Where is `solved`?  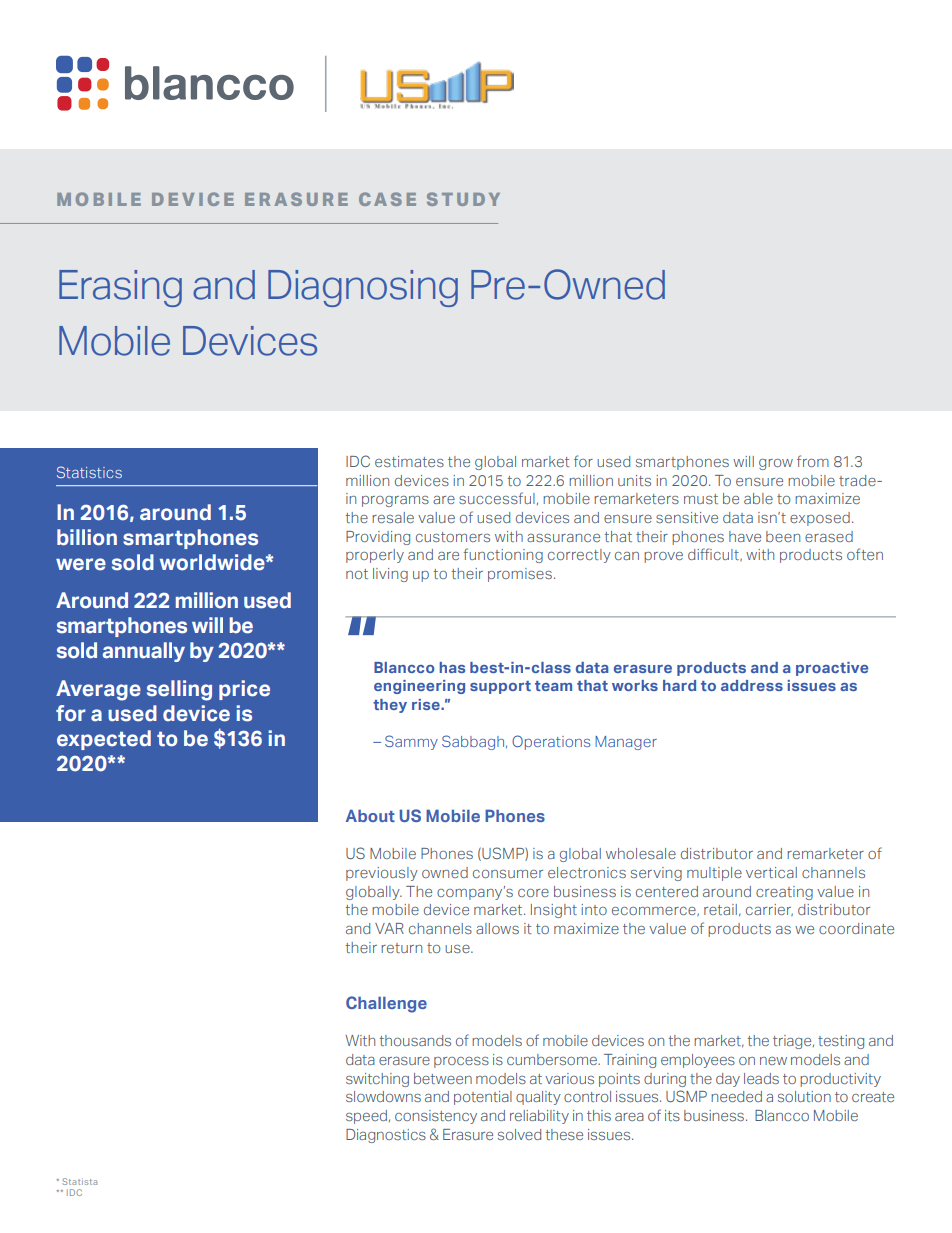 solved is located at coordinates (519, 1134).
